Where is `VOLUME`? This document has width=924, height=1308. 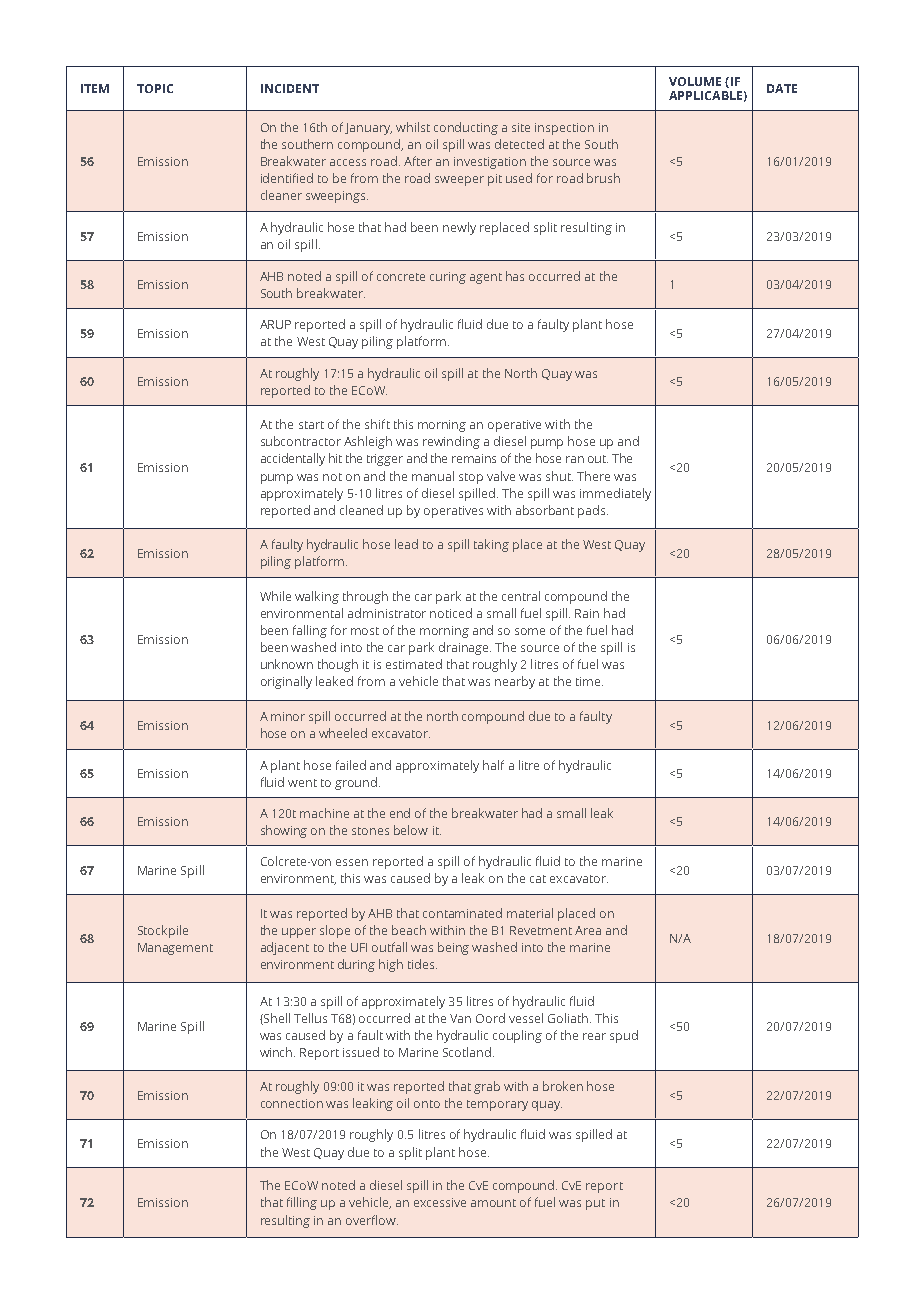 VOLUME is located at coordinates (695, 81).
